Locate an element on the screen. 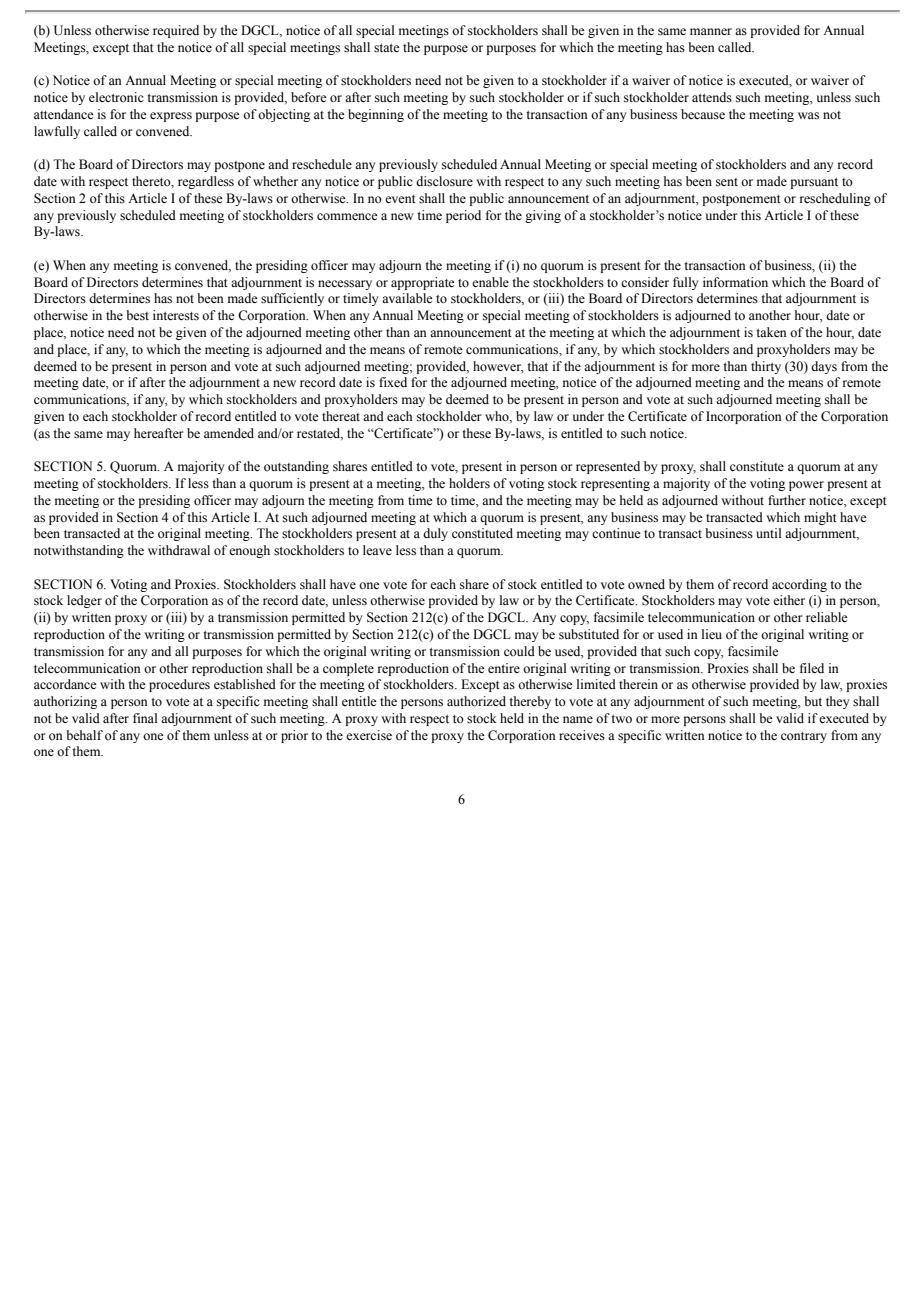 This screenshot has width=924, height=1308. thirty is located at coordinates (766, 367).
